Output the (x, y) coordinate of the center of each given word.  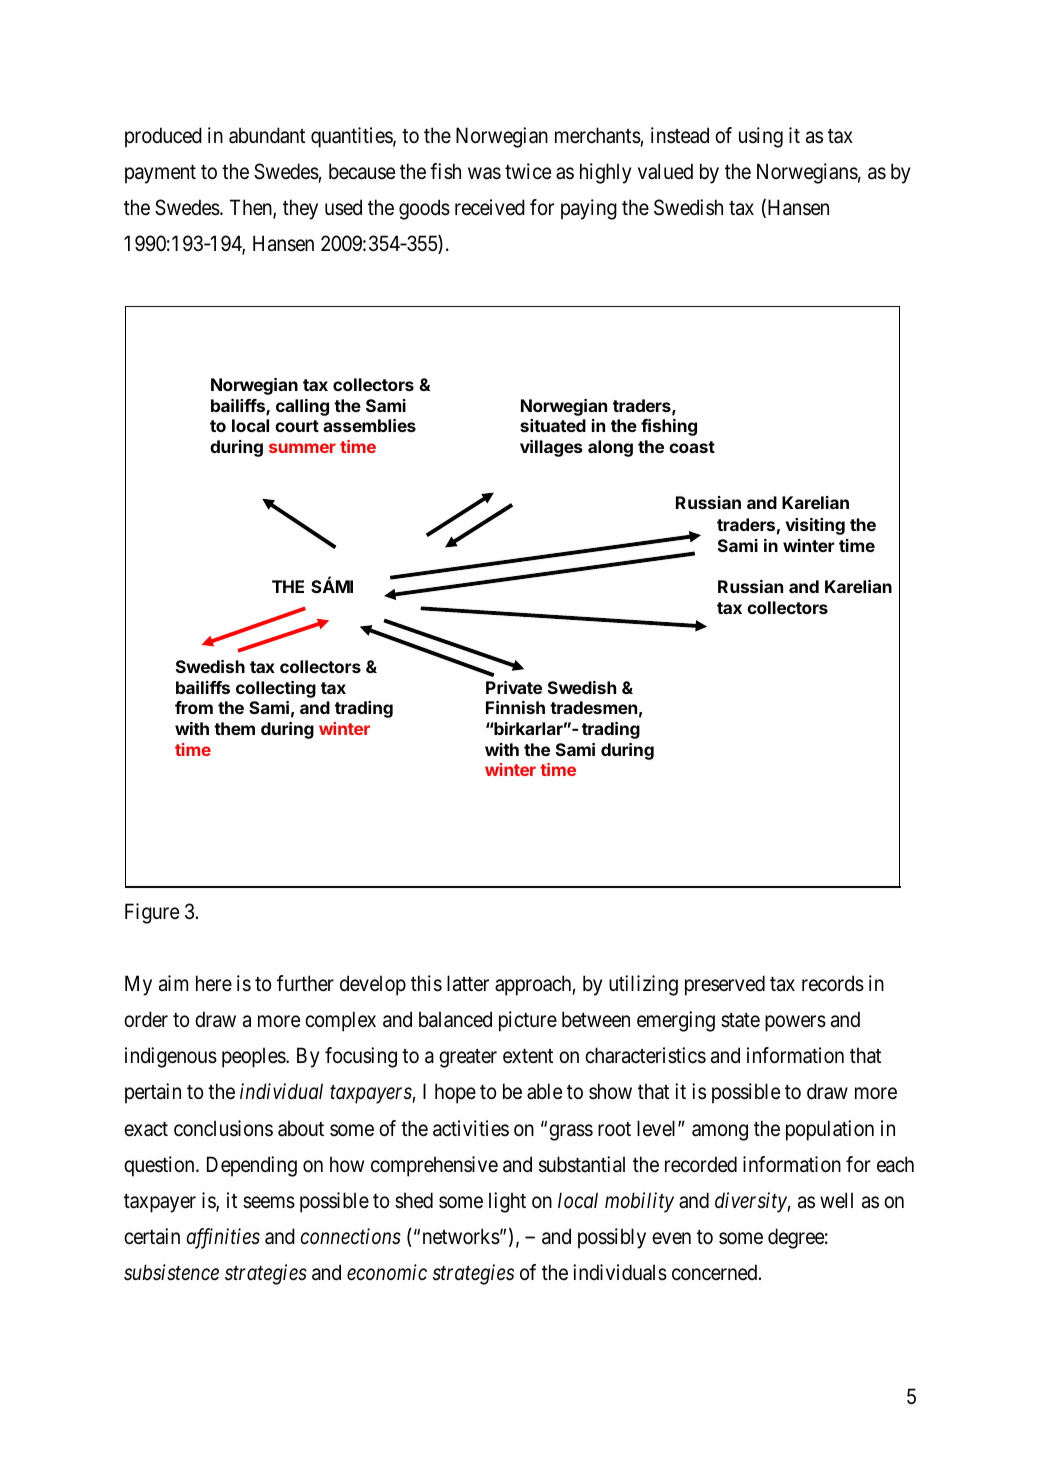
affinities (223, 1238)
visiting (815, 526)
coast (692, 447)
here (214, 983)
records (833, 983)
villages (551, 448)
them (234, 728)
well (836, 1200)
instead (680, 135)
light (507, 1202)
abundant (267, 135)
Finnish (515, 707)
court (297, 426)
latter (468, 983)
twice (528, 171)
